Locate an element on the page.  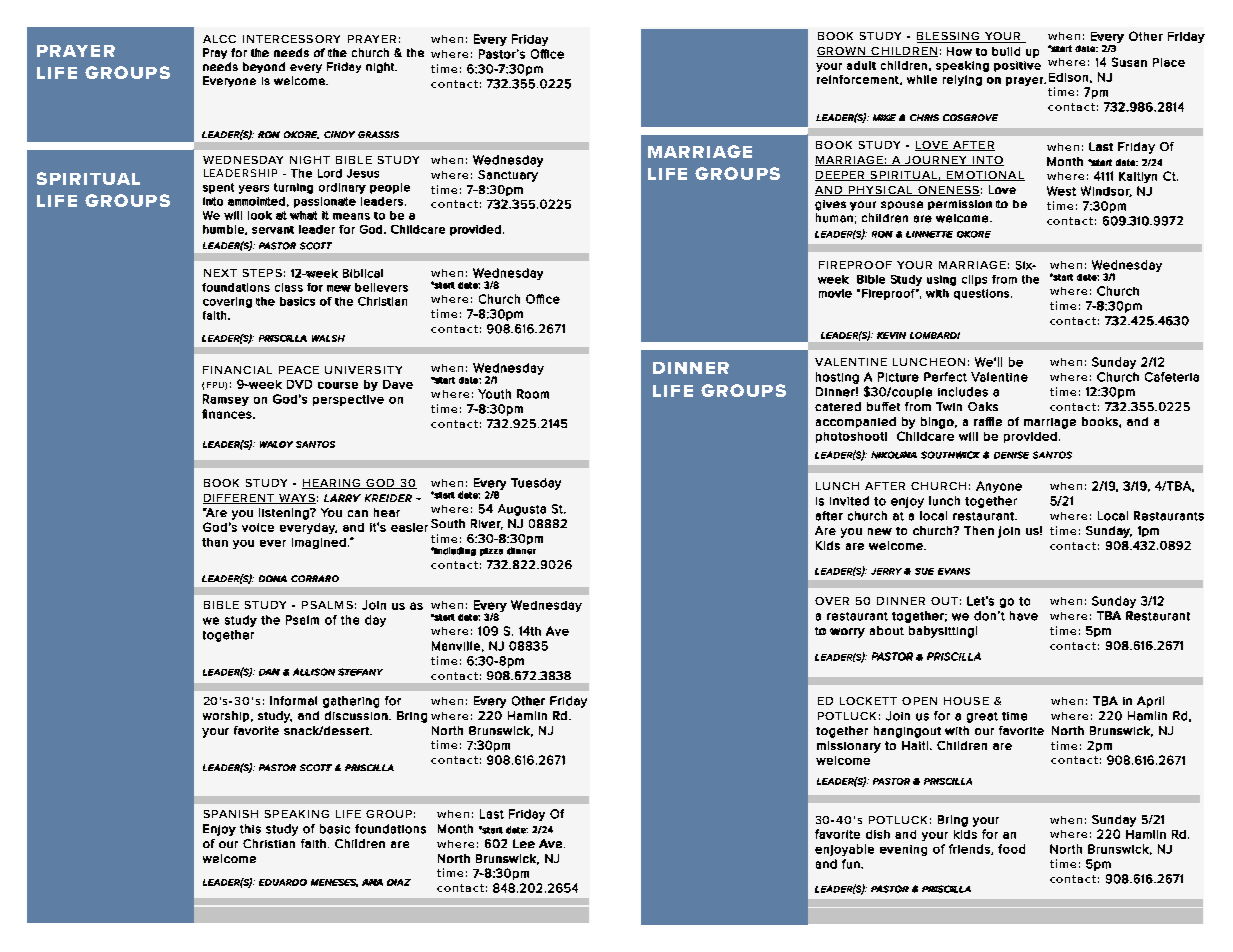
Tuesday is located at coordinates (536, 484).
